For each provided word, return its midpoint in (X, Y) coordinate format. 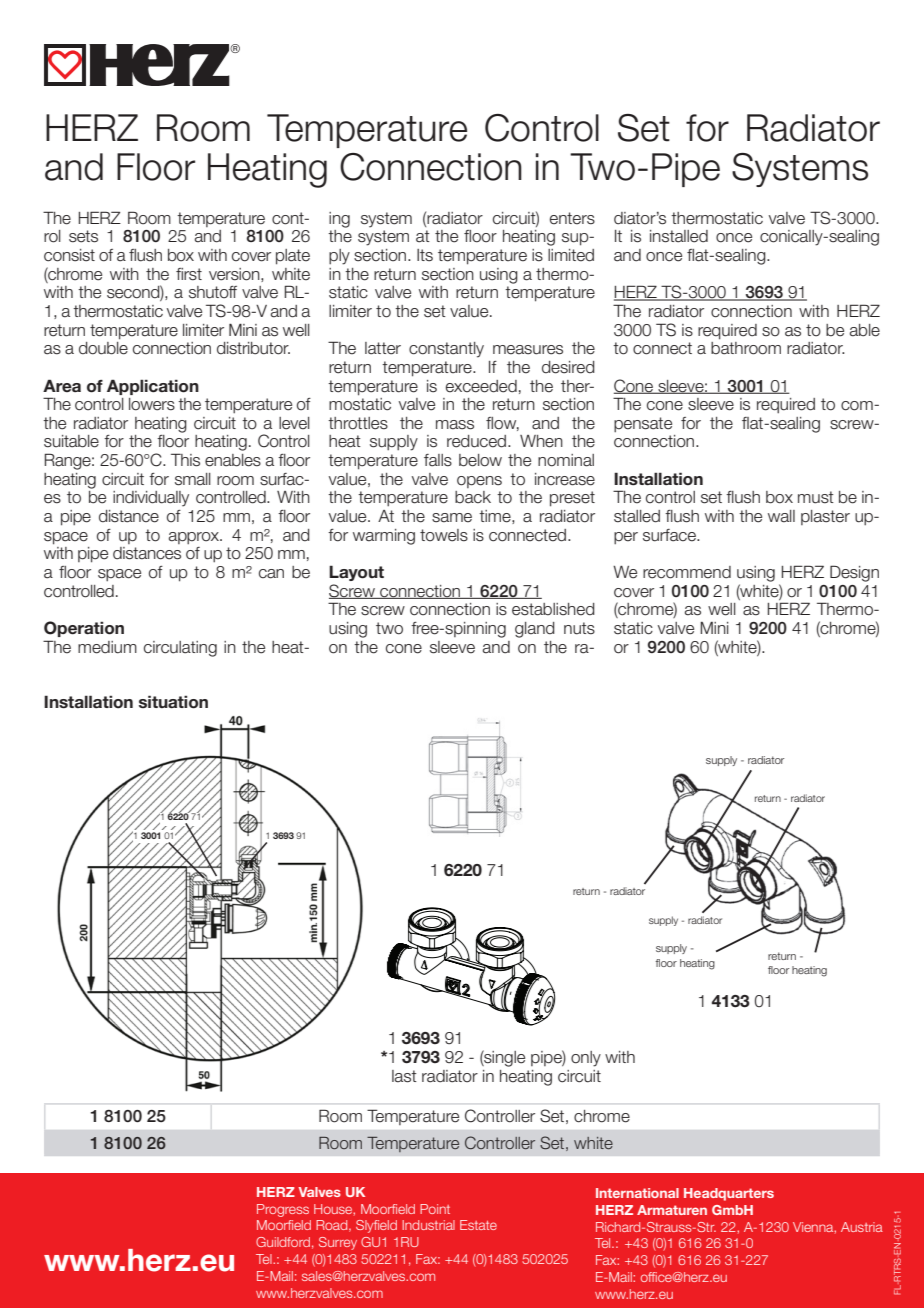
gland (535, 630)
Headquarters (729, 1194)
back (473, 497)
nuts (579, 628)
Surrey (338, 1243)
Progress (283, 1210)
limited (571, 255)
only (586, 1059)
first (189, 274)
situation (173, 702)
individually (151, 499)
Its (425, 255)
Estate (478, 1225)
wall (781, 516)
